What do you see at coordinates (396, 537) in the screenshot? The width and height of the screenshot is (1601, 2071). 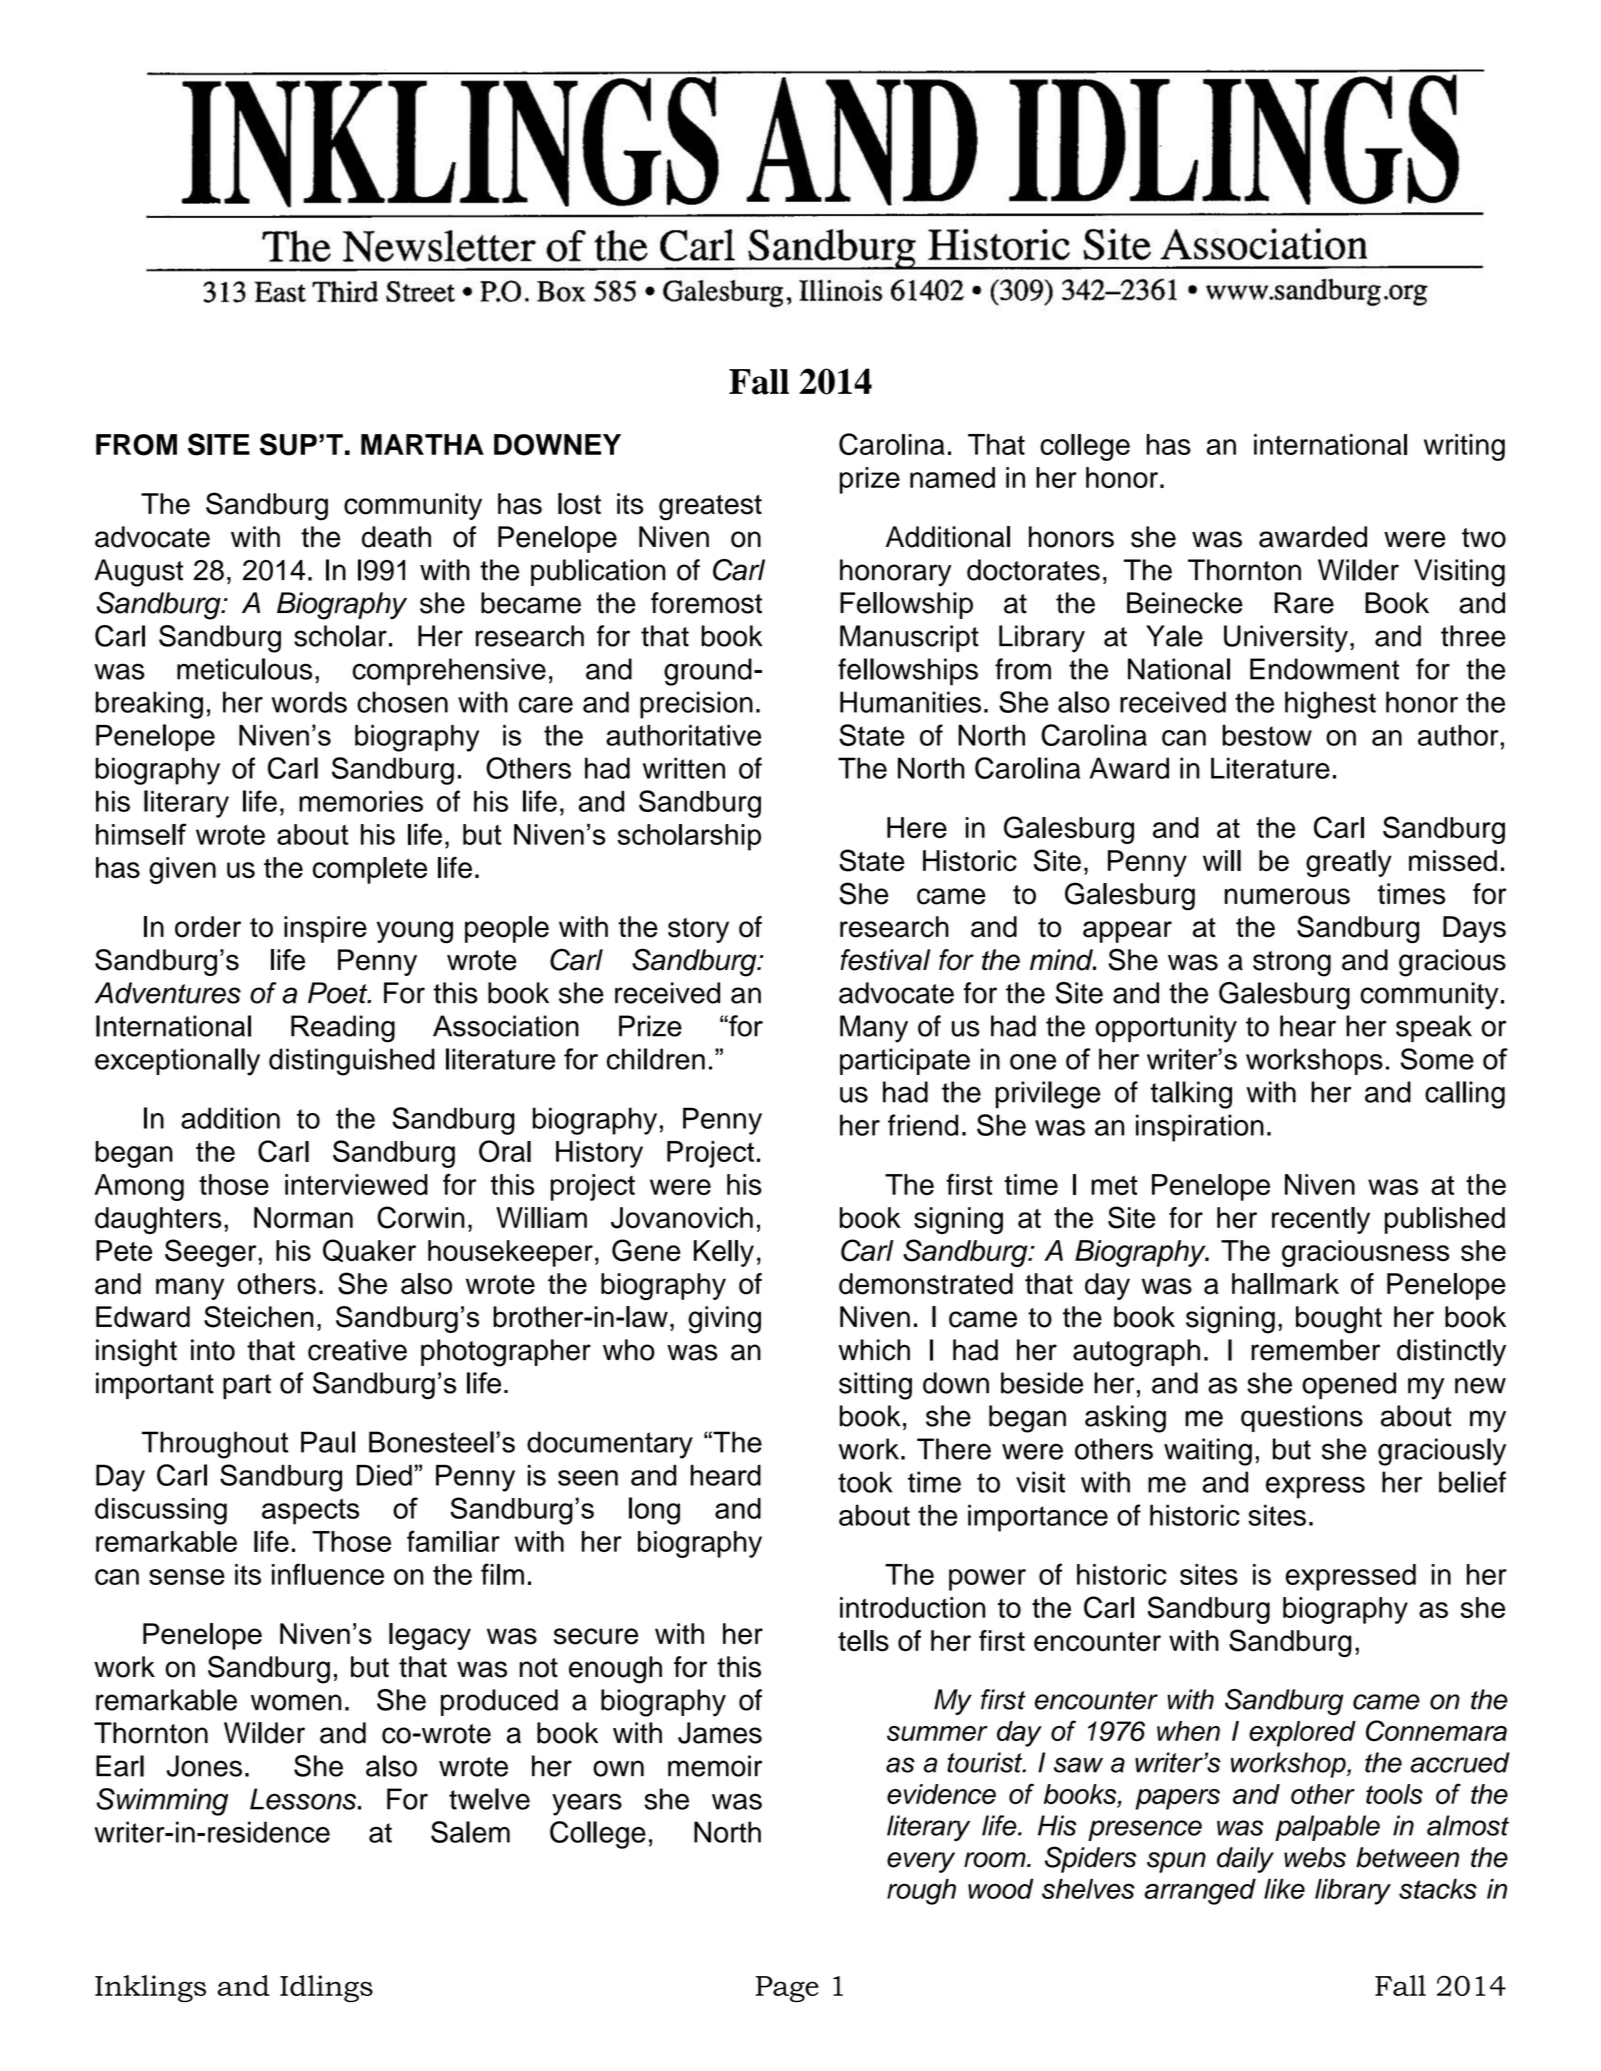 I see `death` at bounding box center [396, 537].
